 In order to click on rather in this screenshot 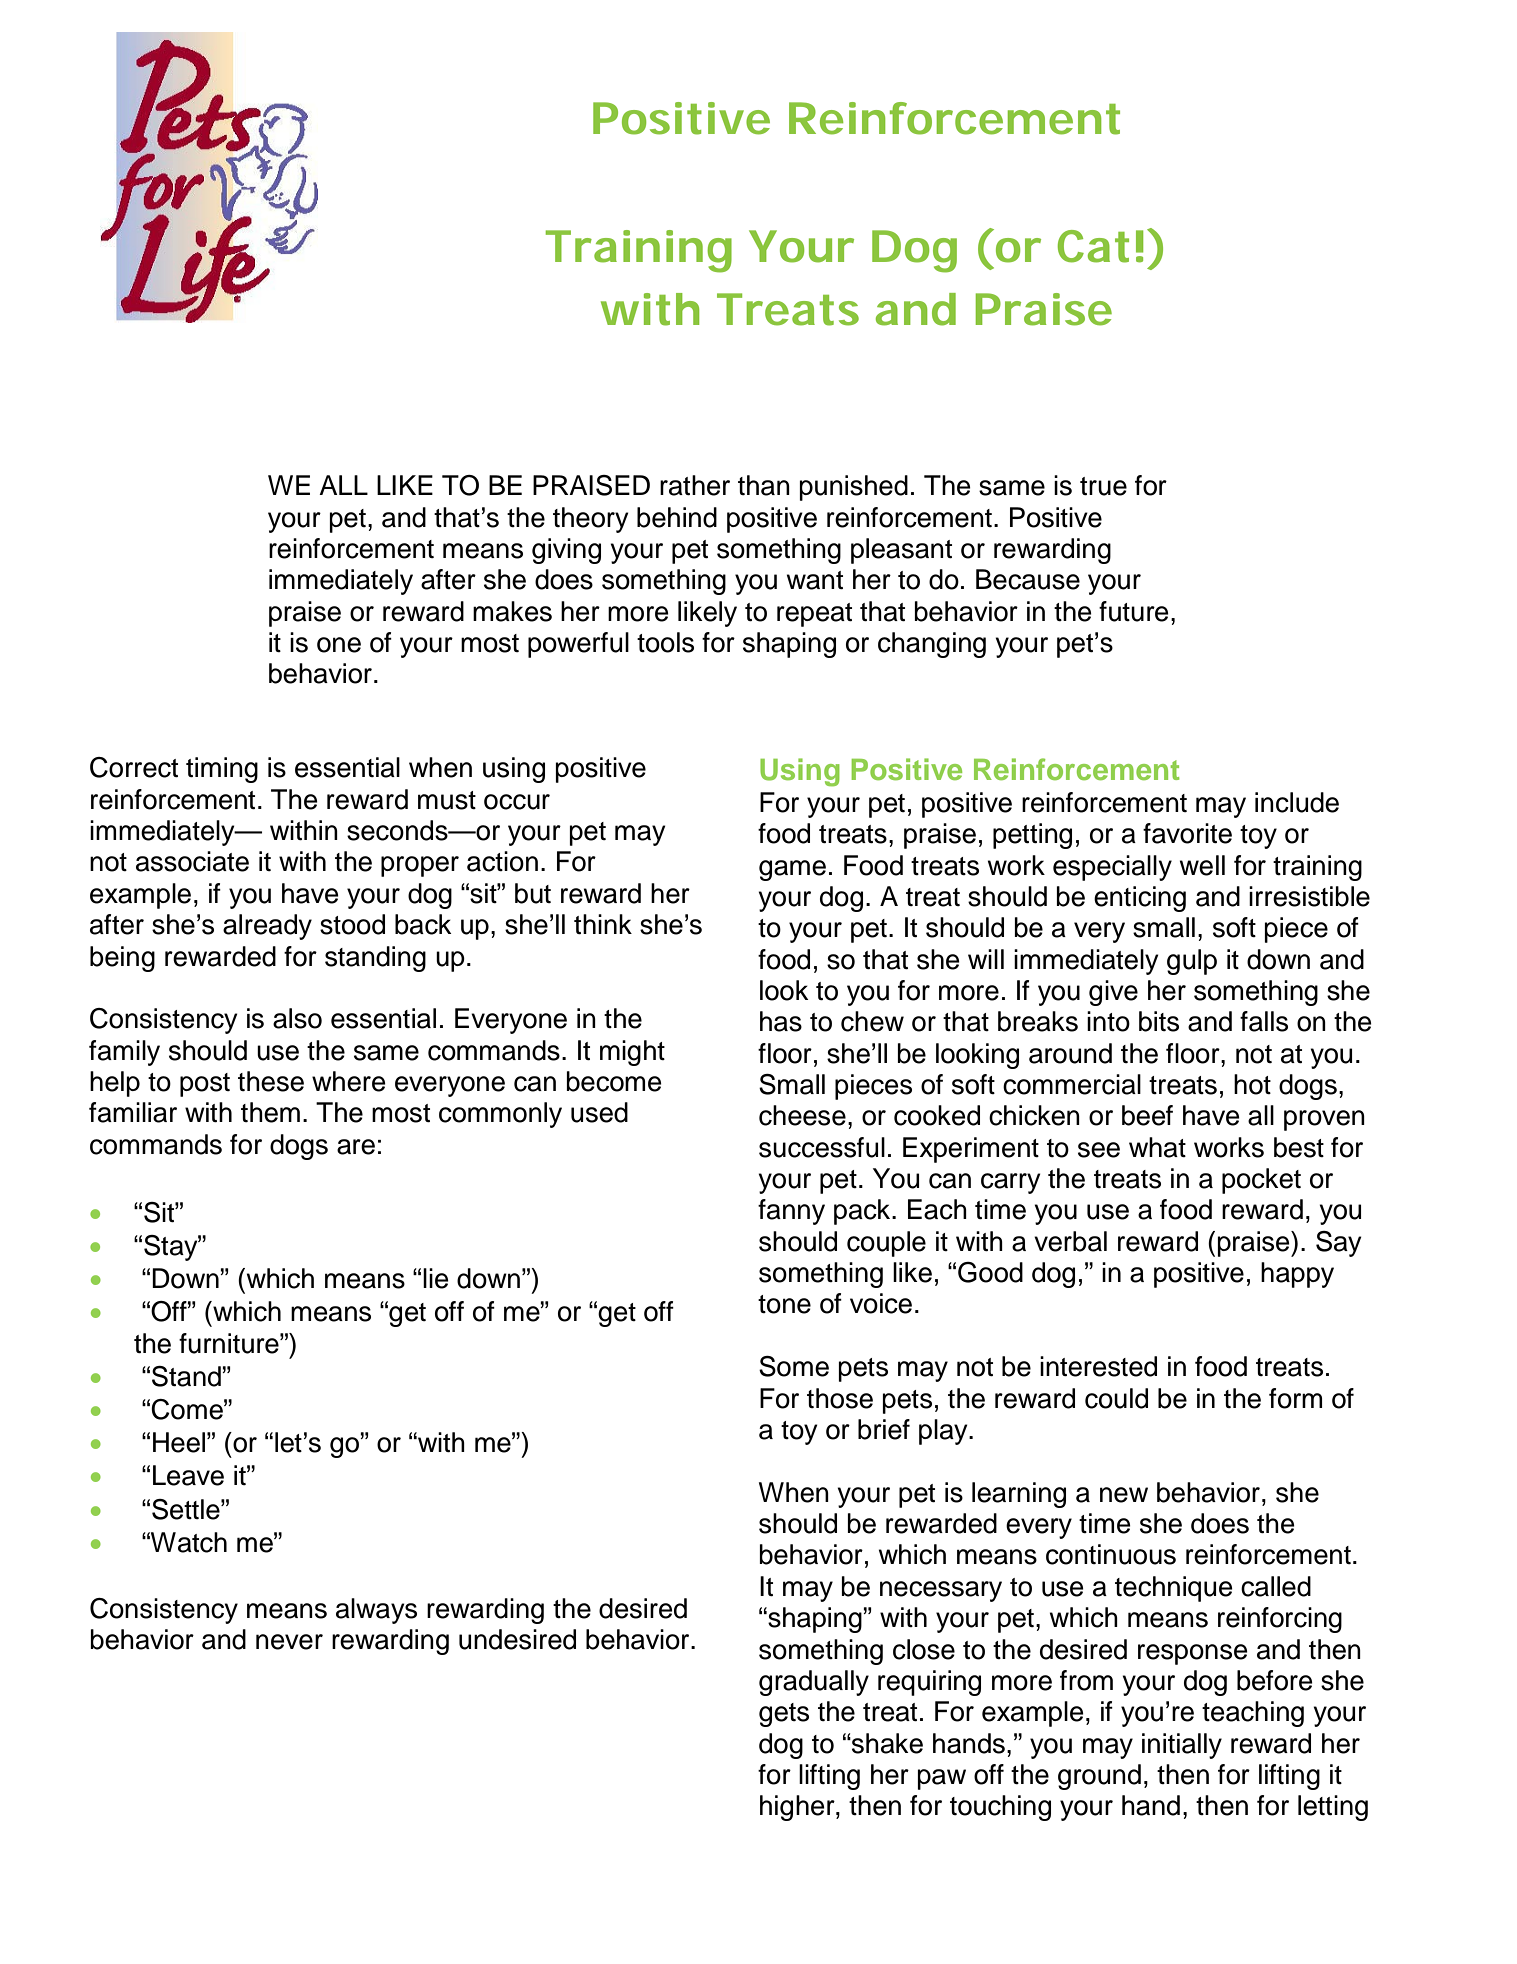, I will do `click(695, 485)`.
